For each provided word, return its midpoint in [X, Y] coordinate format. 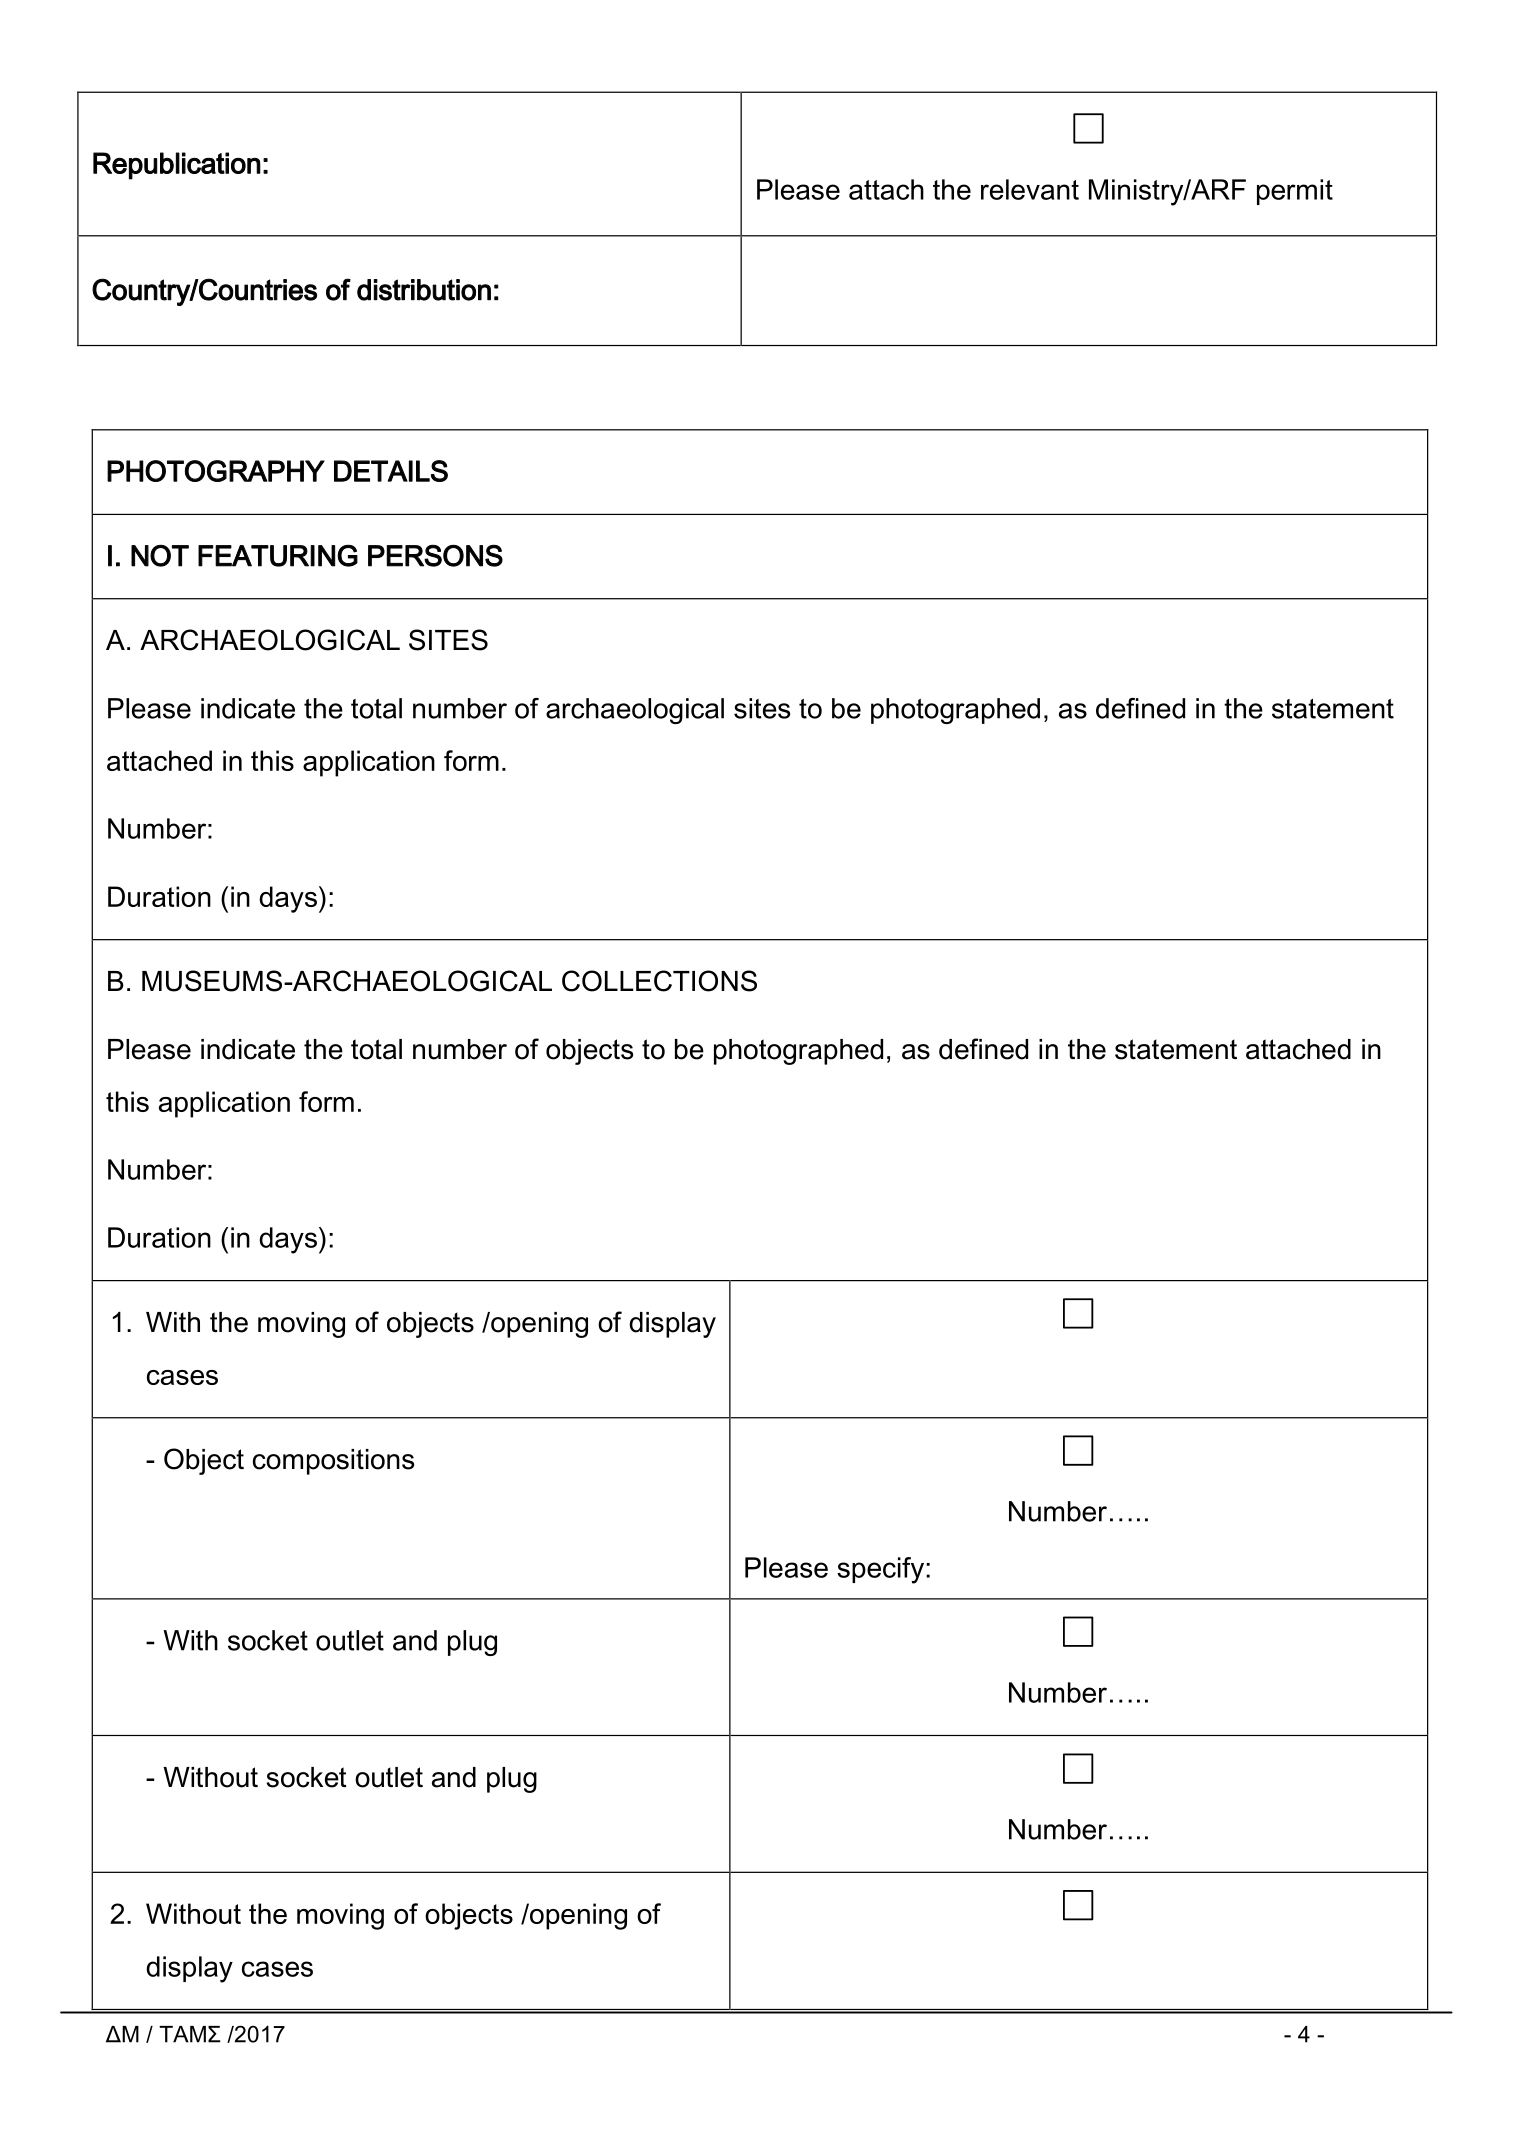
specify [880, 1570]
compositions [333, 1462]
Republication [177, 166]
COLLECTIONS [659, 981]
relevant [1030, 189]
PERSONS [435, 555]
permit [1295, 192]
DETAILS [391, 471]
